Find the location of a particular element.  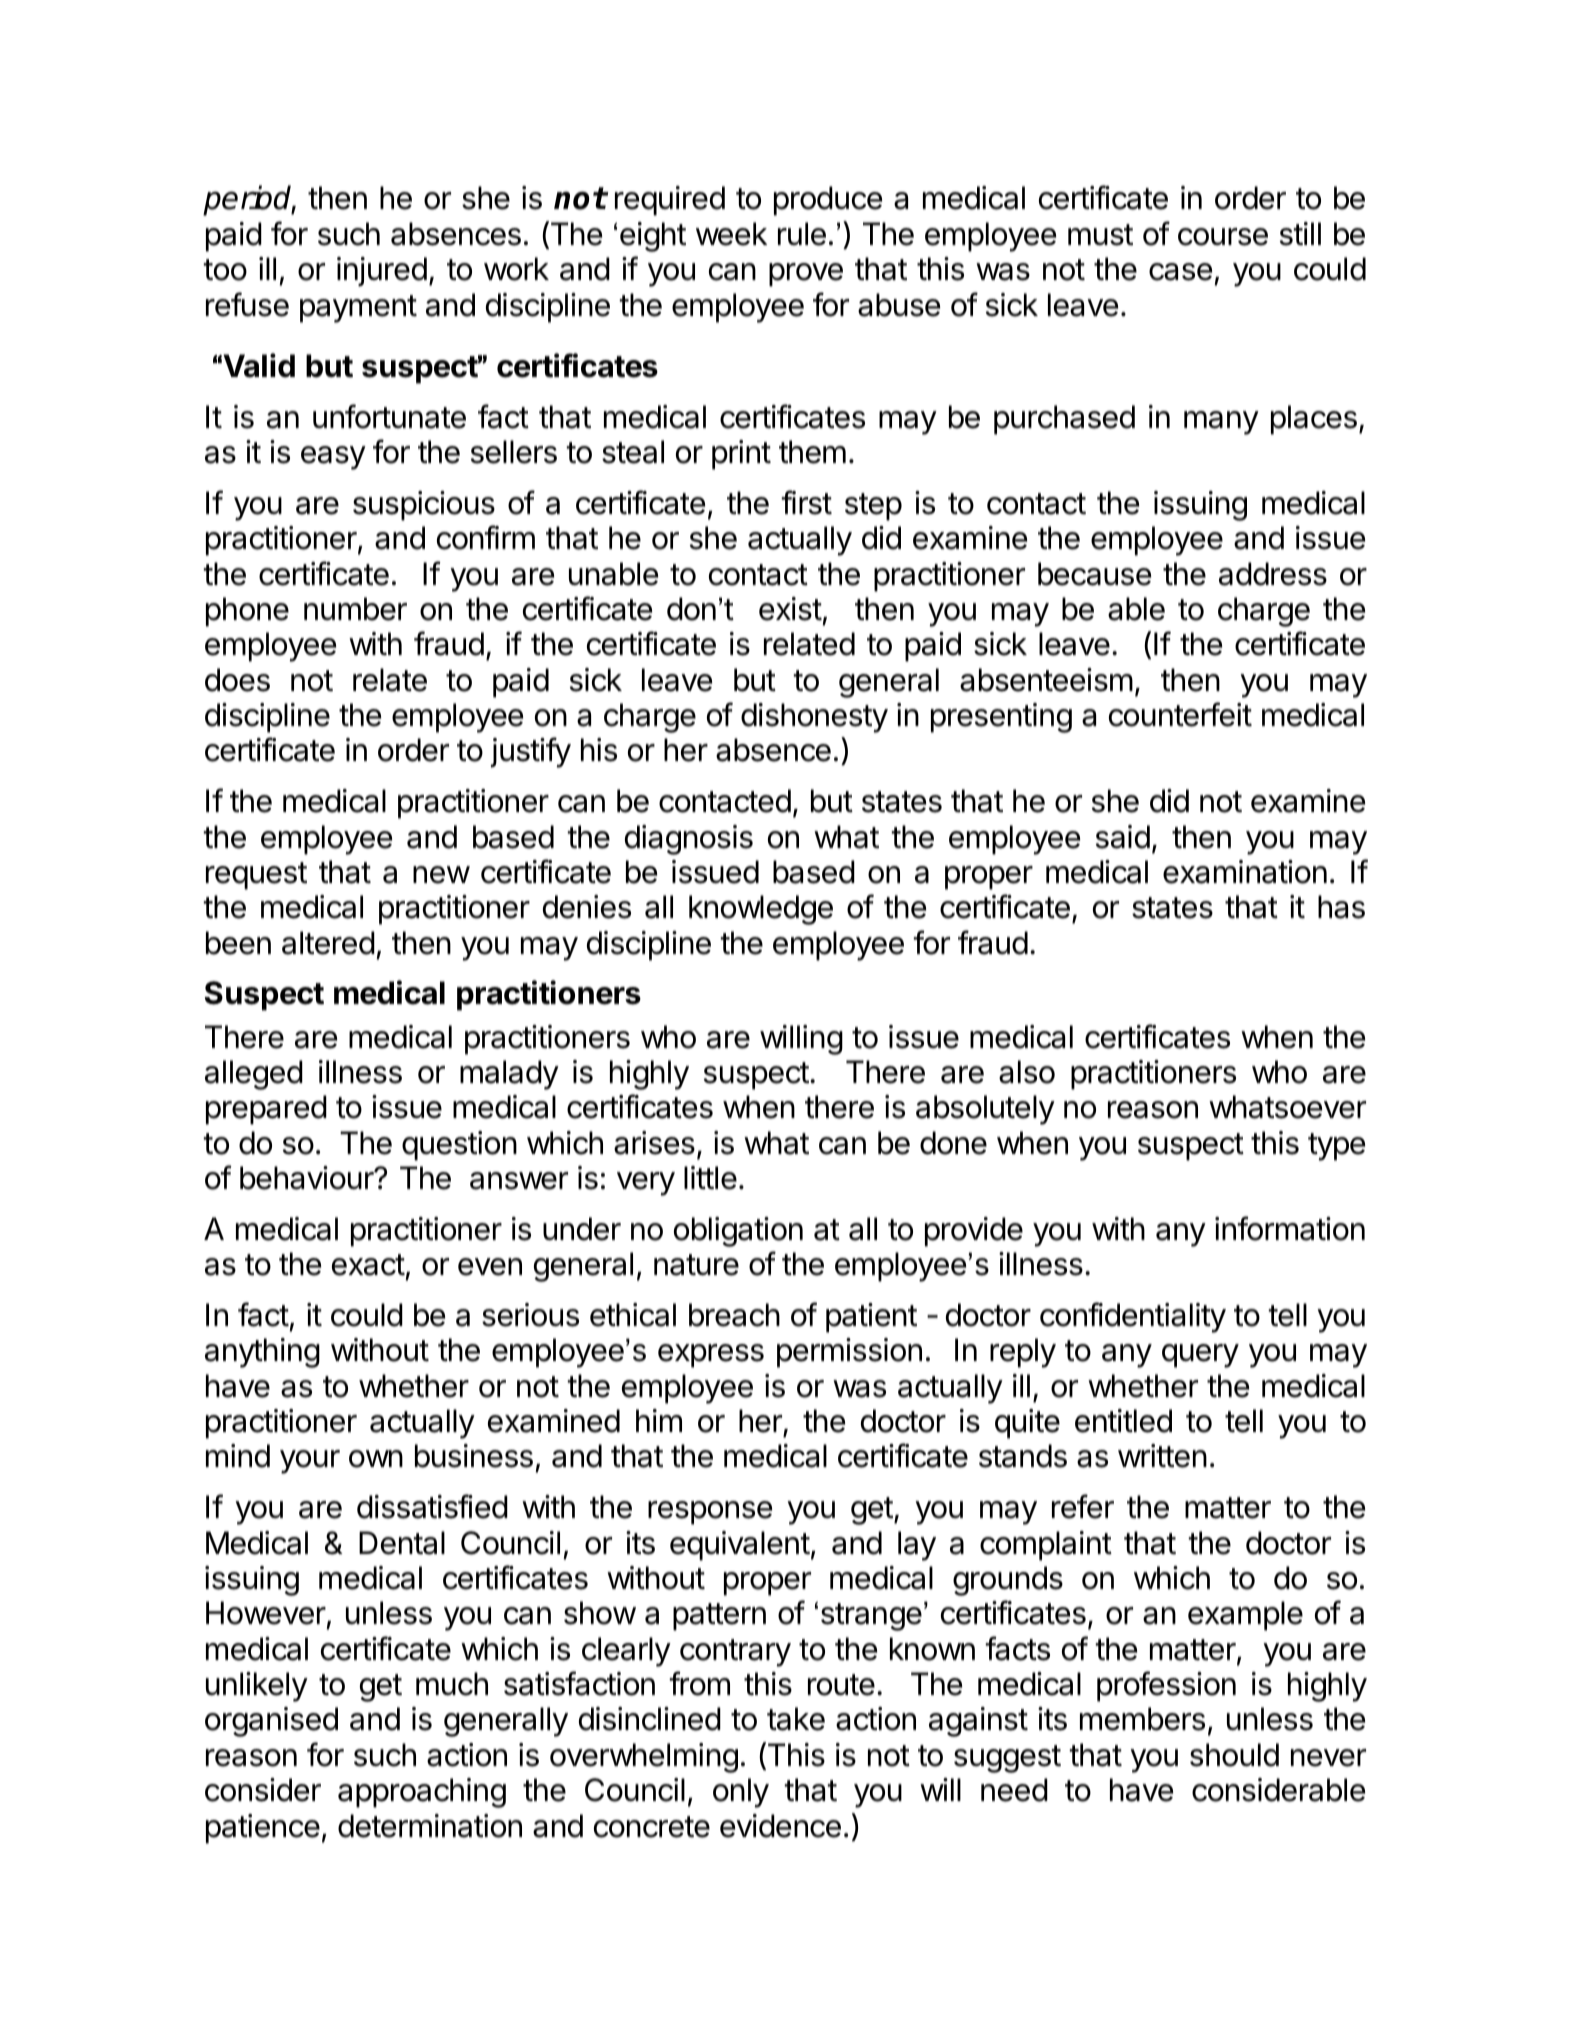

rule is located at coordinates (802, 234).
